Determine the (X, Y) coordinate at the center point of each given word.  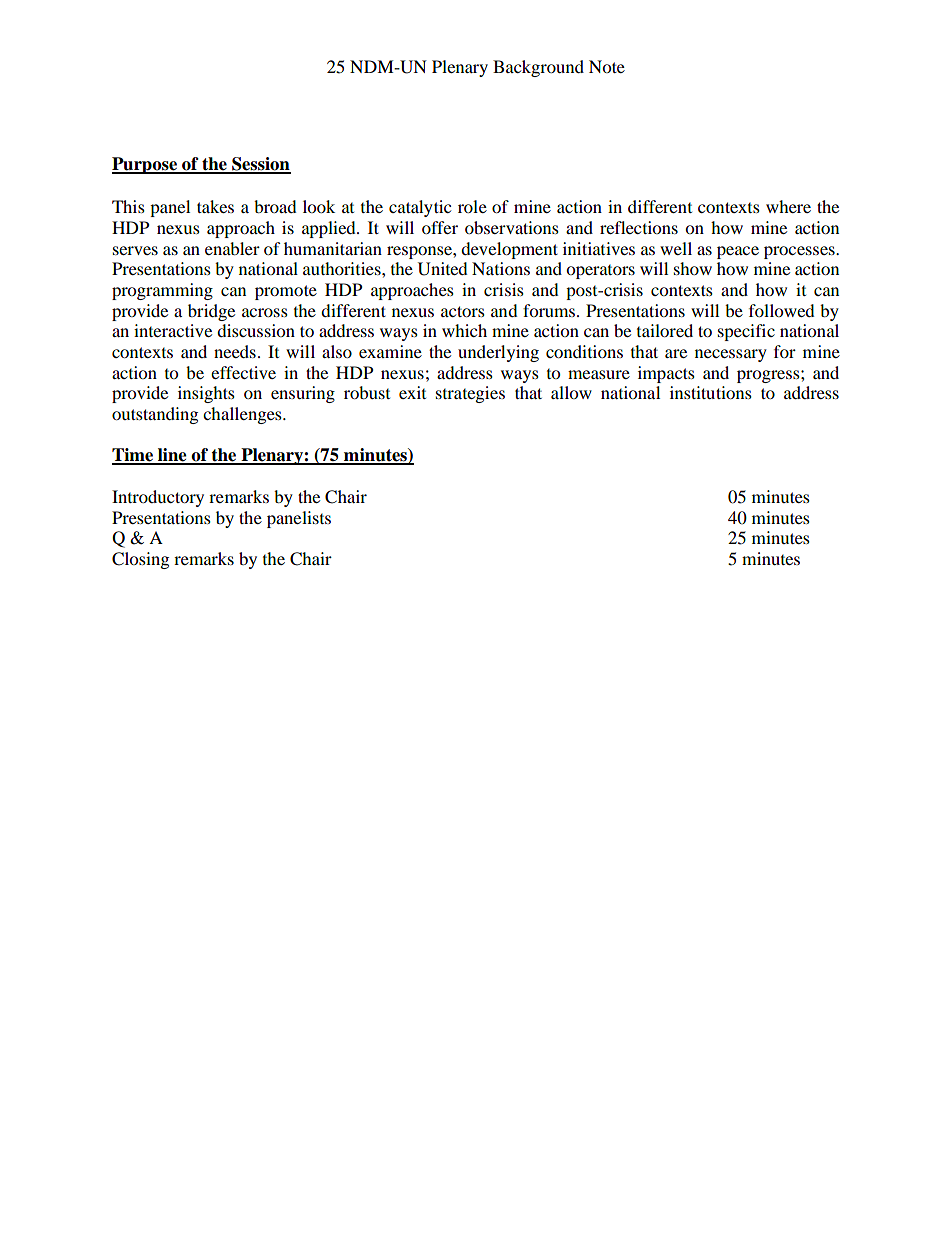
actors (463, 311)
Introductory (158, 498)
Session (260, 165)
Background (538, 68)
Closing (140, 560)
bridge (211, 312)
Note (607, 66)
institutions (711, 392)
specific (746, 332)
